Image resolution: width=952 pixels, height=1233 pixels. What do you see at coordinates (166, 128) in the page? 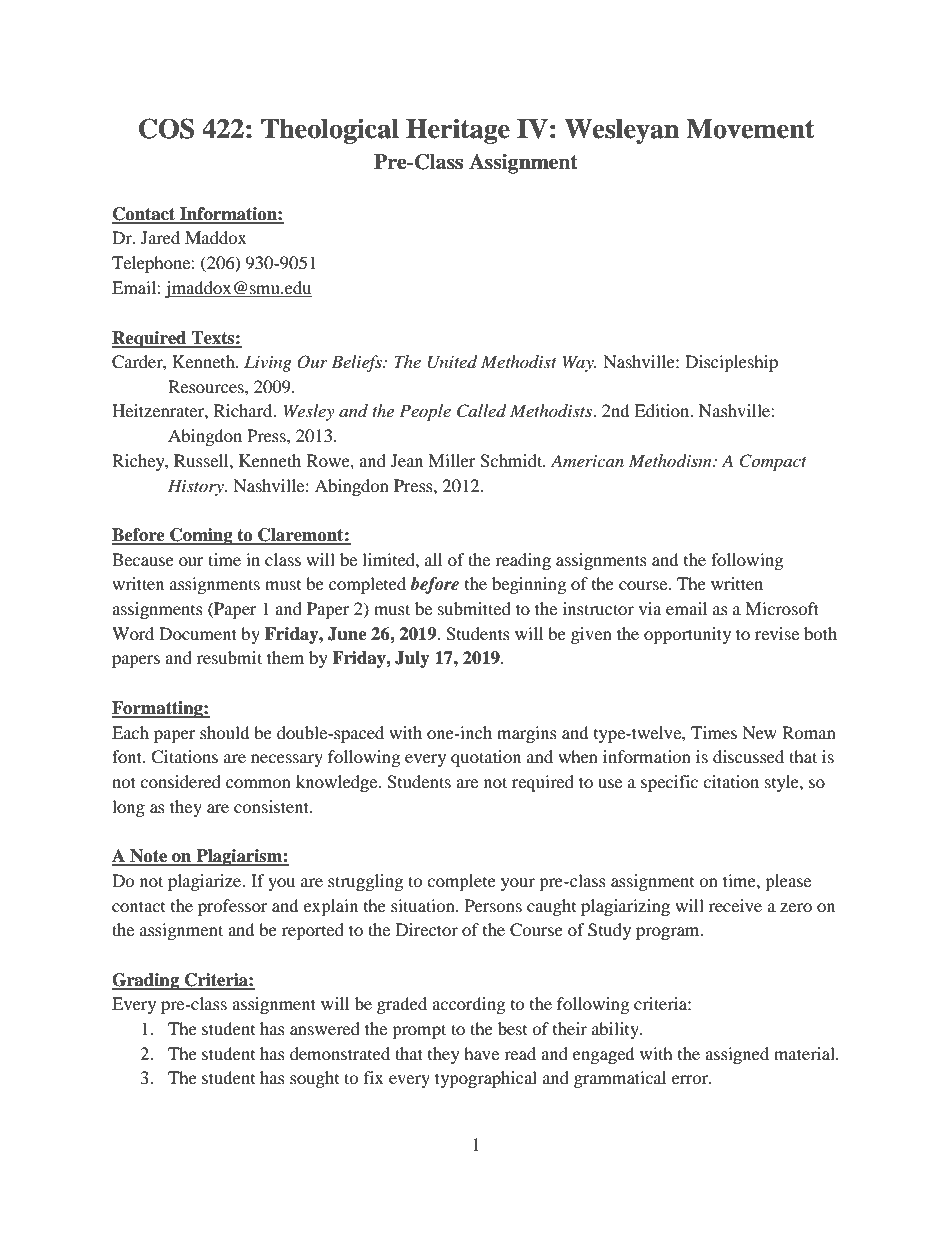
I see `COS` at bounding box center [166, 128].
